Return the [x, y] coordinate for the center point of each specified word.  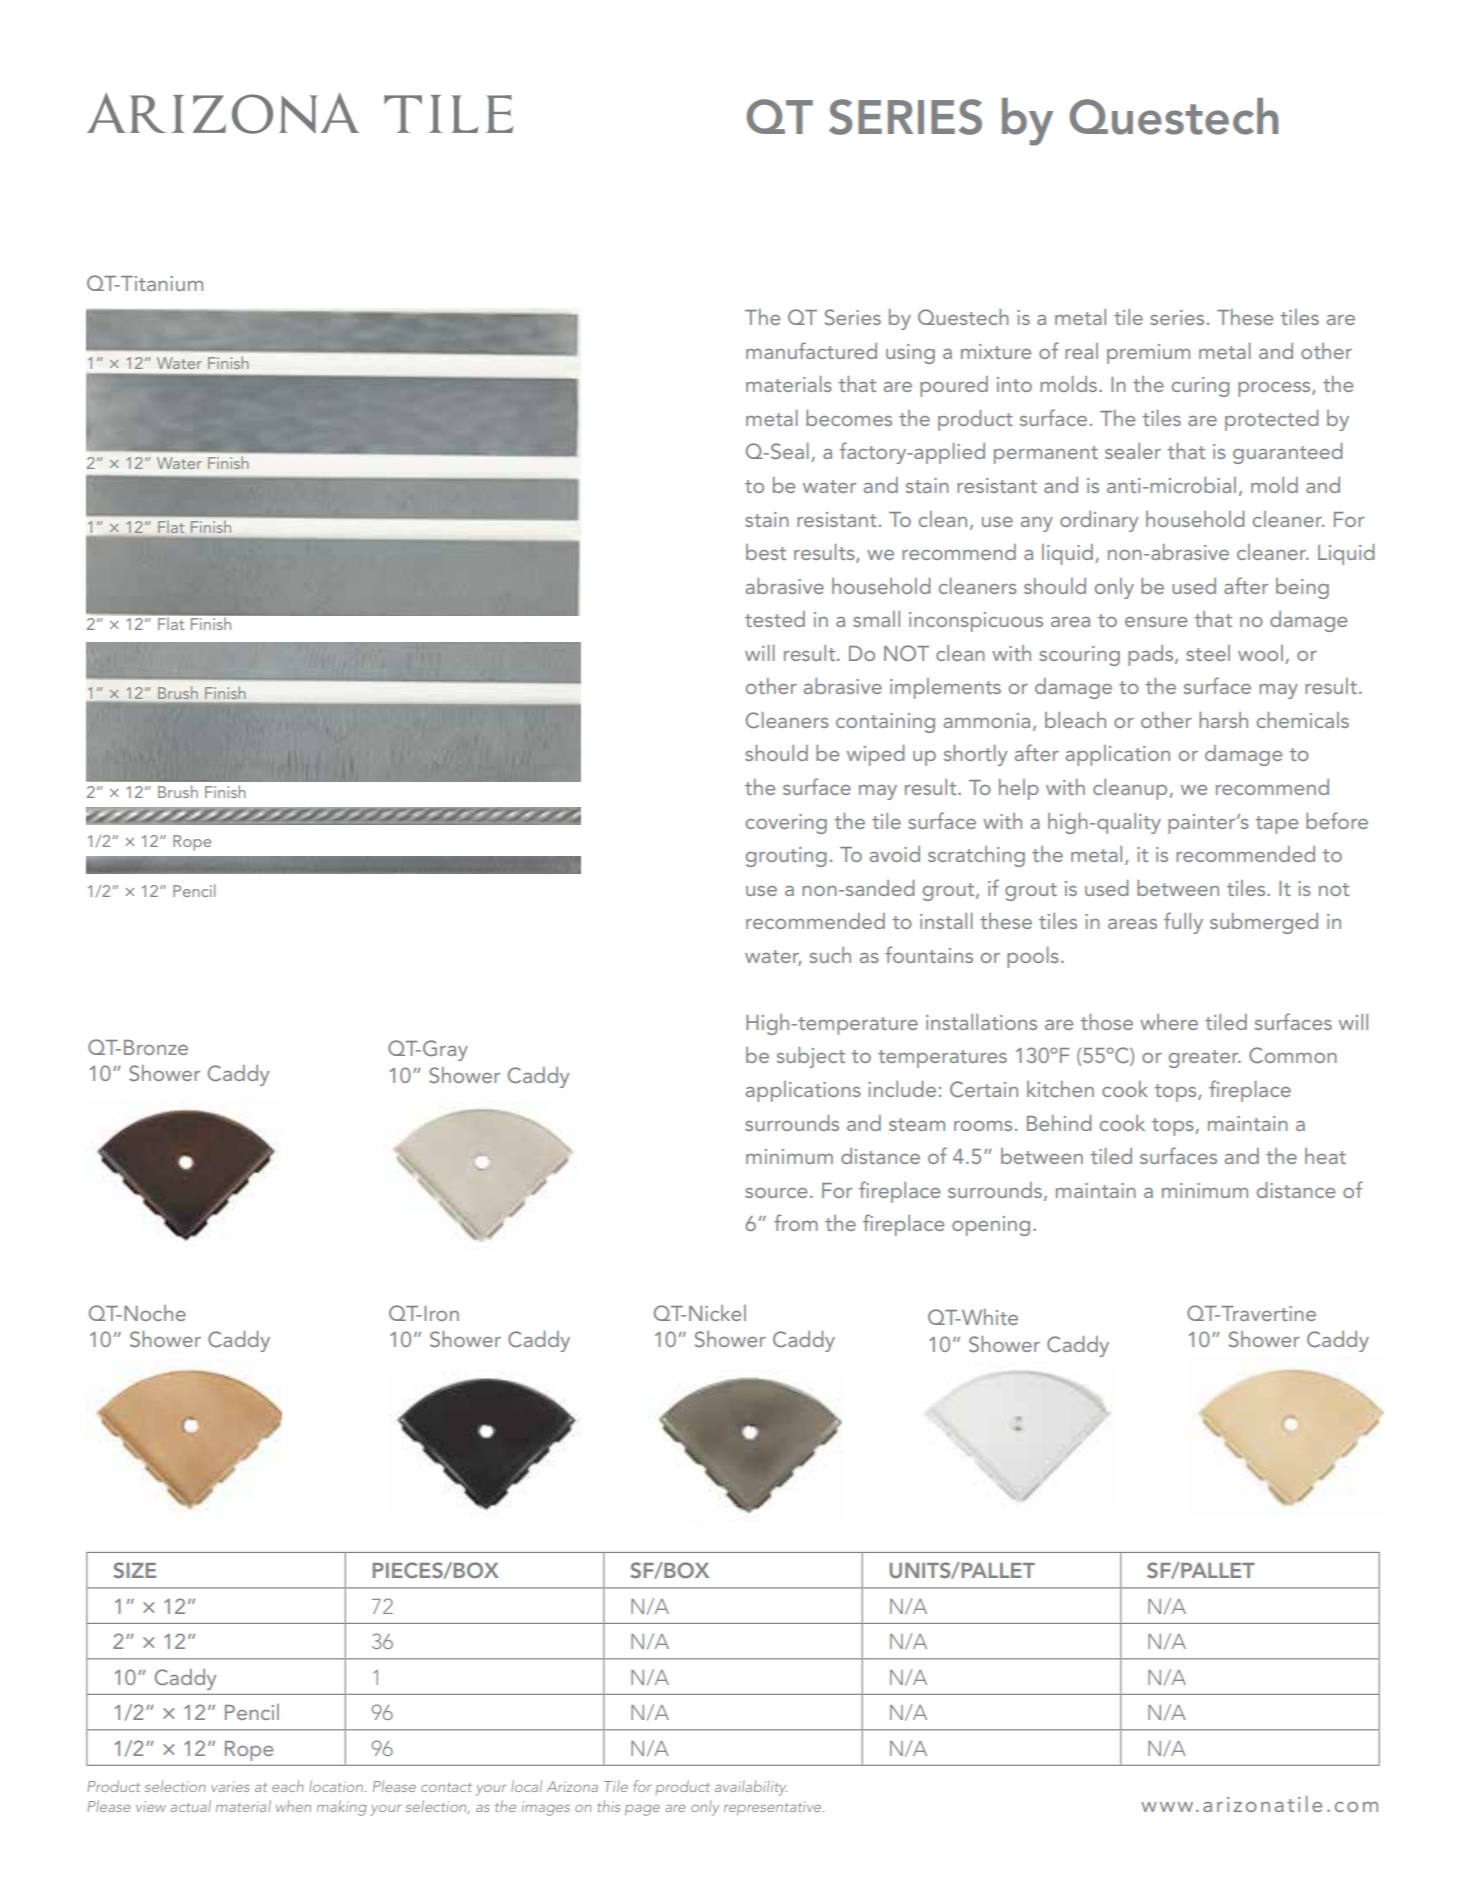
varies [230, 1786]
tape [1276, 825]
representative [774, 1808]
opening [991, 1226]
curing [1200, 387]
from [796, 1222]
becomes [849, 418]
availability [751, 1788]
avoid [895, 854]
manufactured [811, 350]
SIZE [134, 1570]
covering [786, 824]
